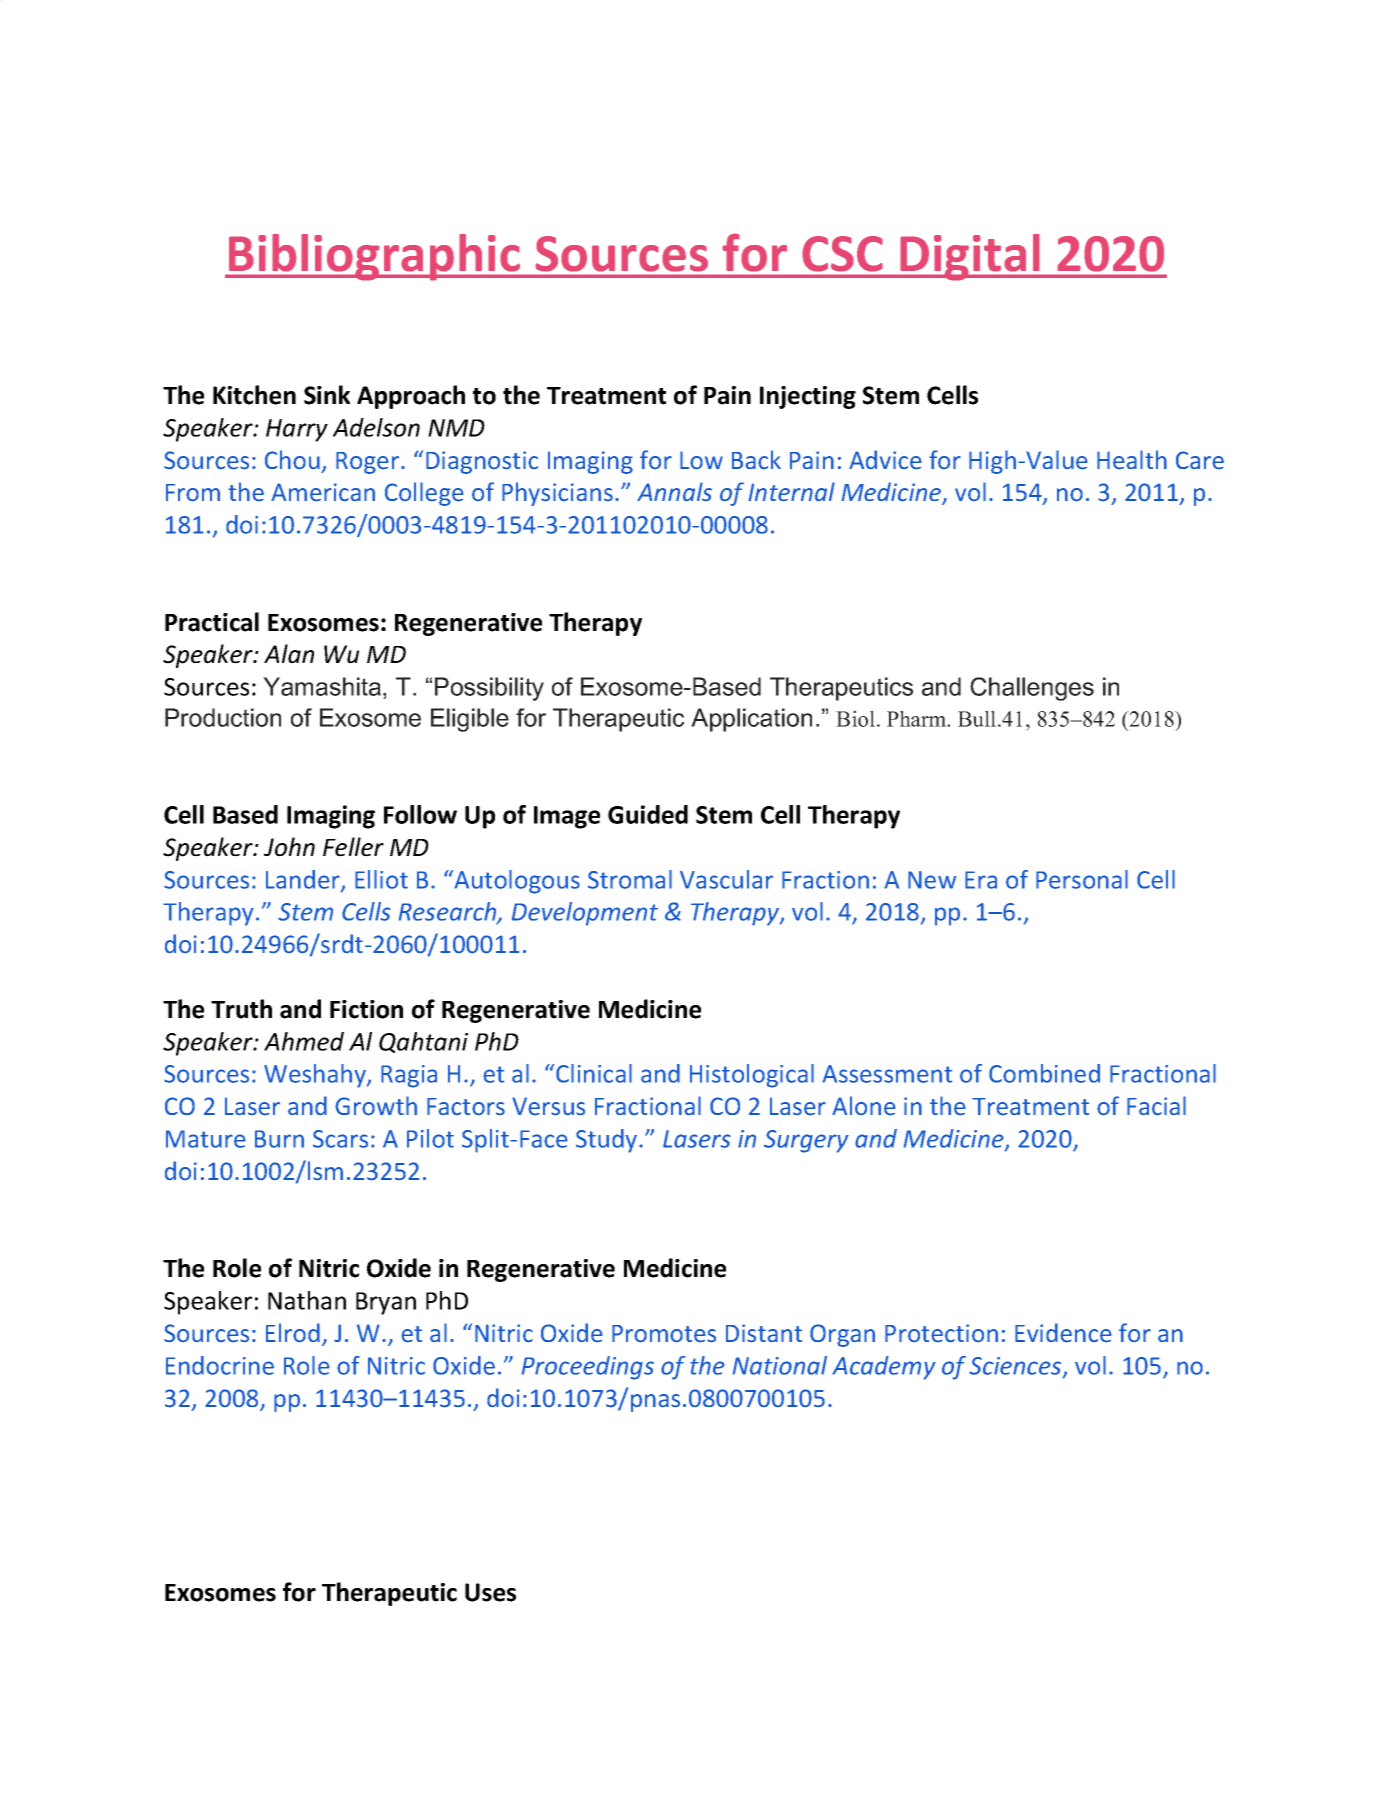  What do you see at coordinates (664, 1334) in the document?
I see `Promotes` at bounding box center [664, 1334].
